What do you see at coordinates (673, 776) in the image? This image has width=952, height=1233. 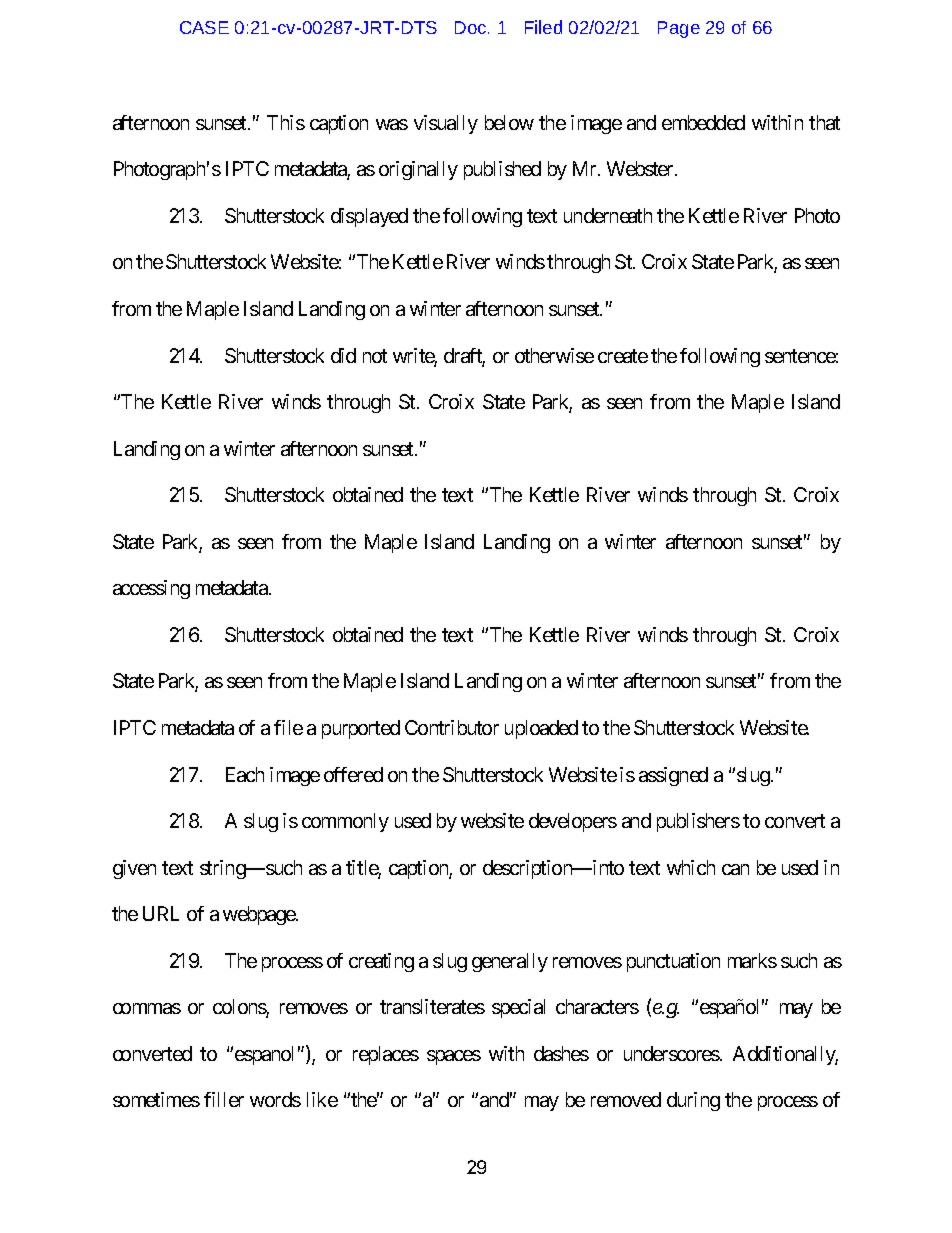 I see `assigned` at bounding box center [673, 776].
